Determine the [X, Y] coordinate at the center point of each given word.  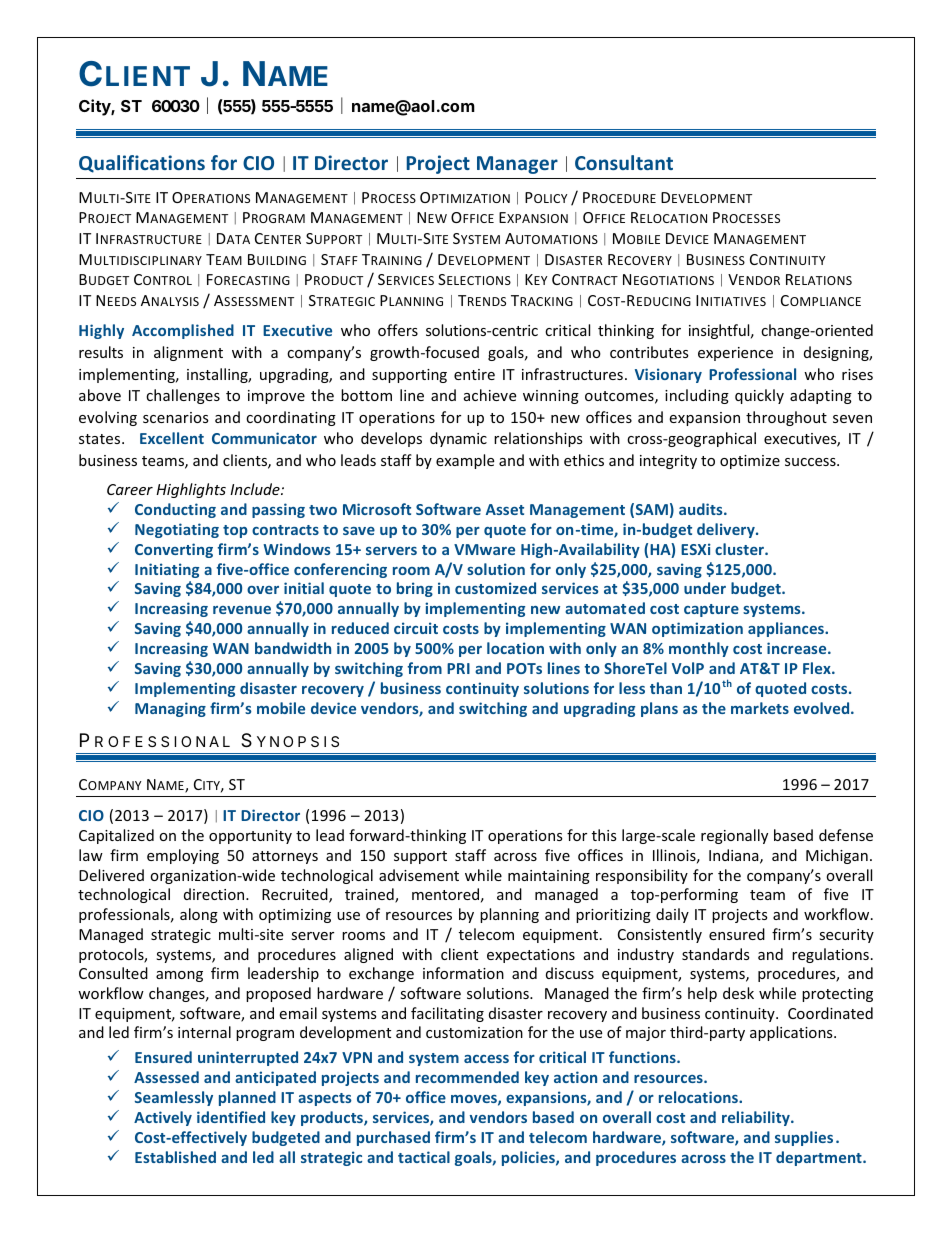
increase [798, 648]
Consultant [624, 162]
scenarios [176, 417]
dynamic [458, 439]
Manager [517, 165]
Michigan [837, 856]
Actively [163, 1118]
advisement [419, 875]
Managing [170, 709]
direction [215, 894]
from [424, 668]
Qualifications [142, 164]
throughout [786, 418]
